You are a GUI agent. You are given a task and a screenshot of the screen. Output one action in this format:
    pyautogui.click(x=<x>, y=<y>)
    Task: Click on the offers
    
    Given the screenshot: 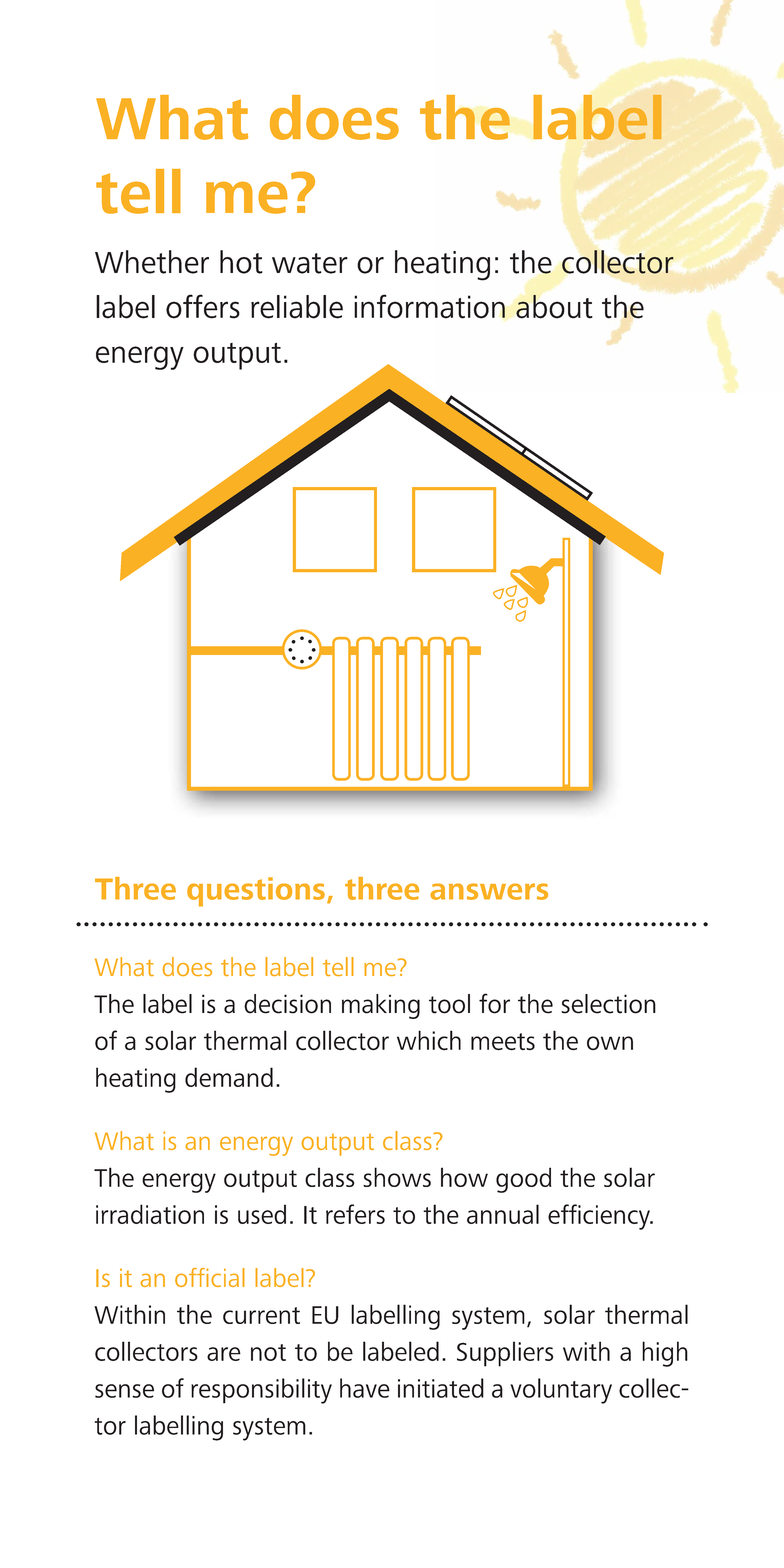 What is the action you would take?
    pyautogui.click(x=203, y=306)
